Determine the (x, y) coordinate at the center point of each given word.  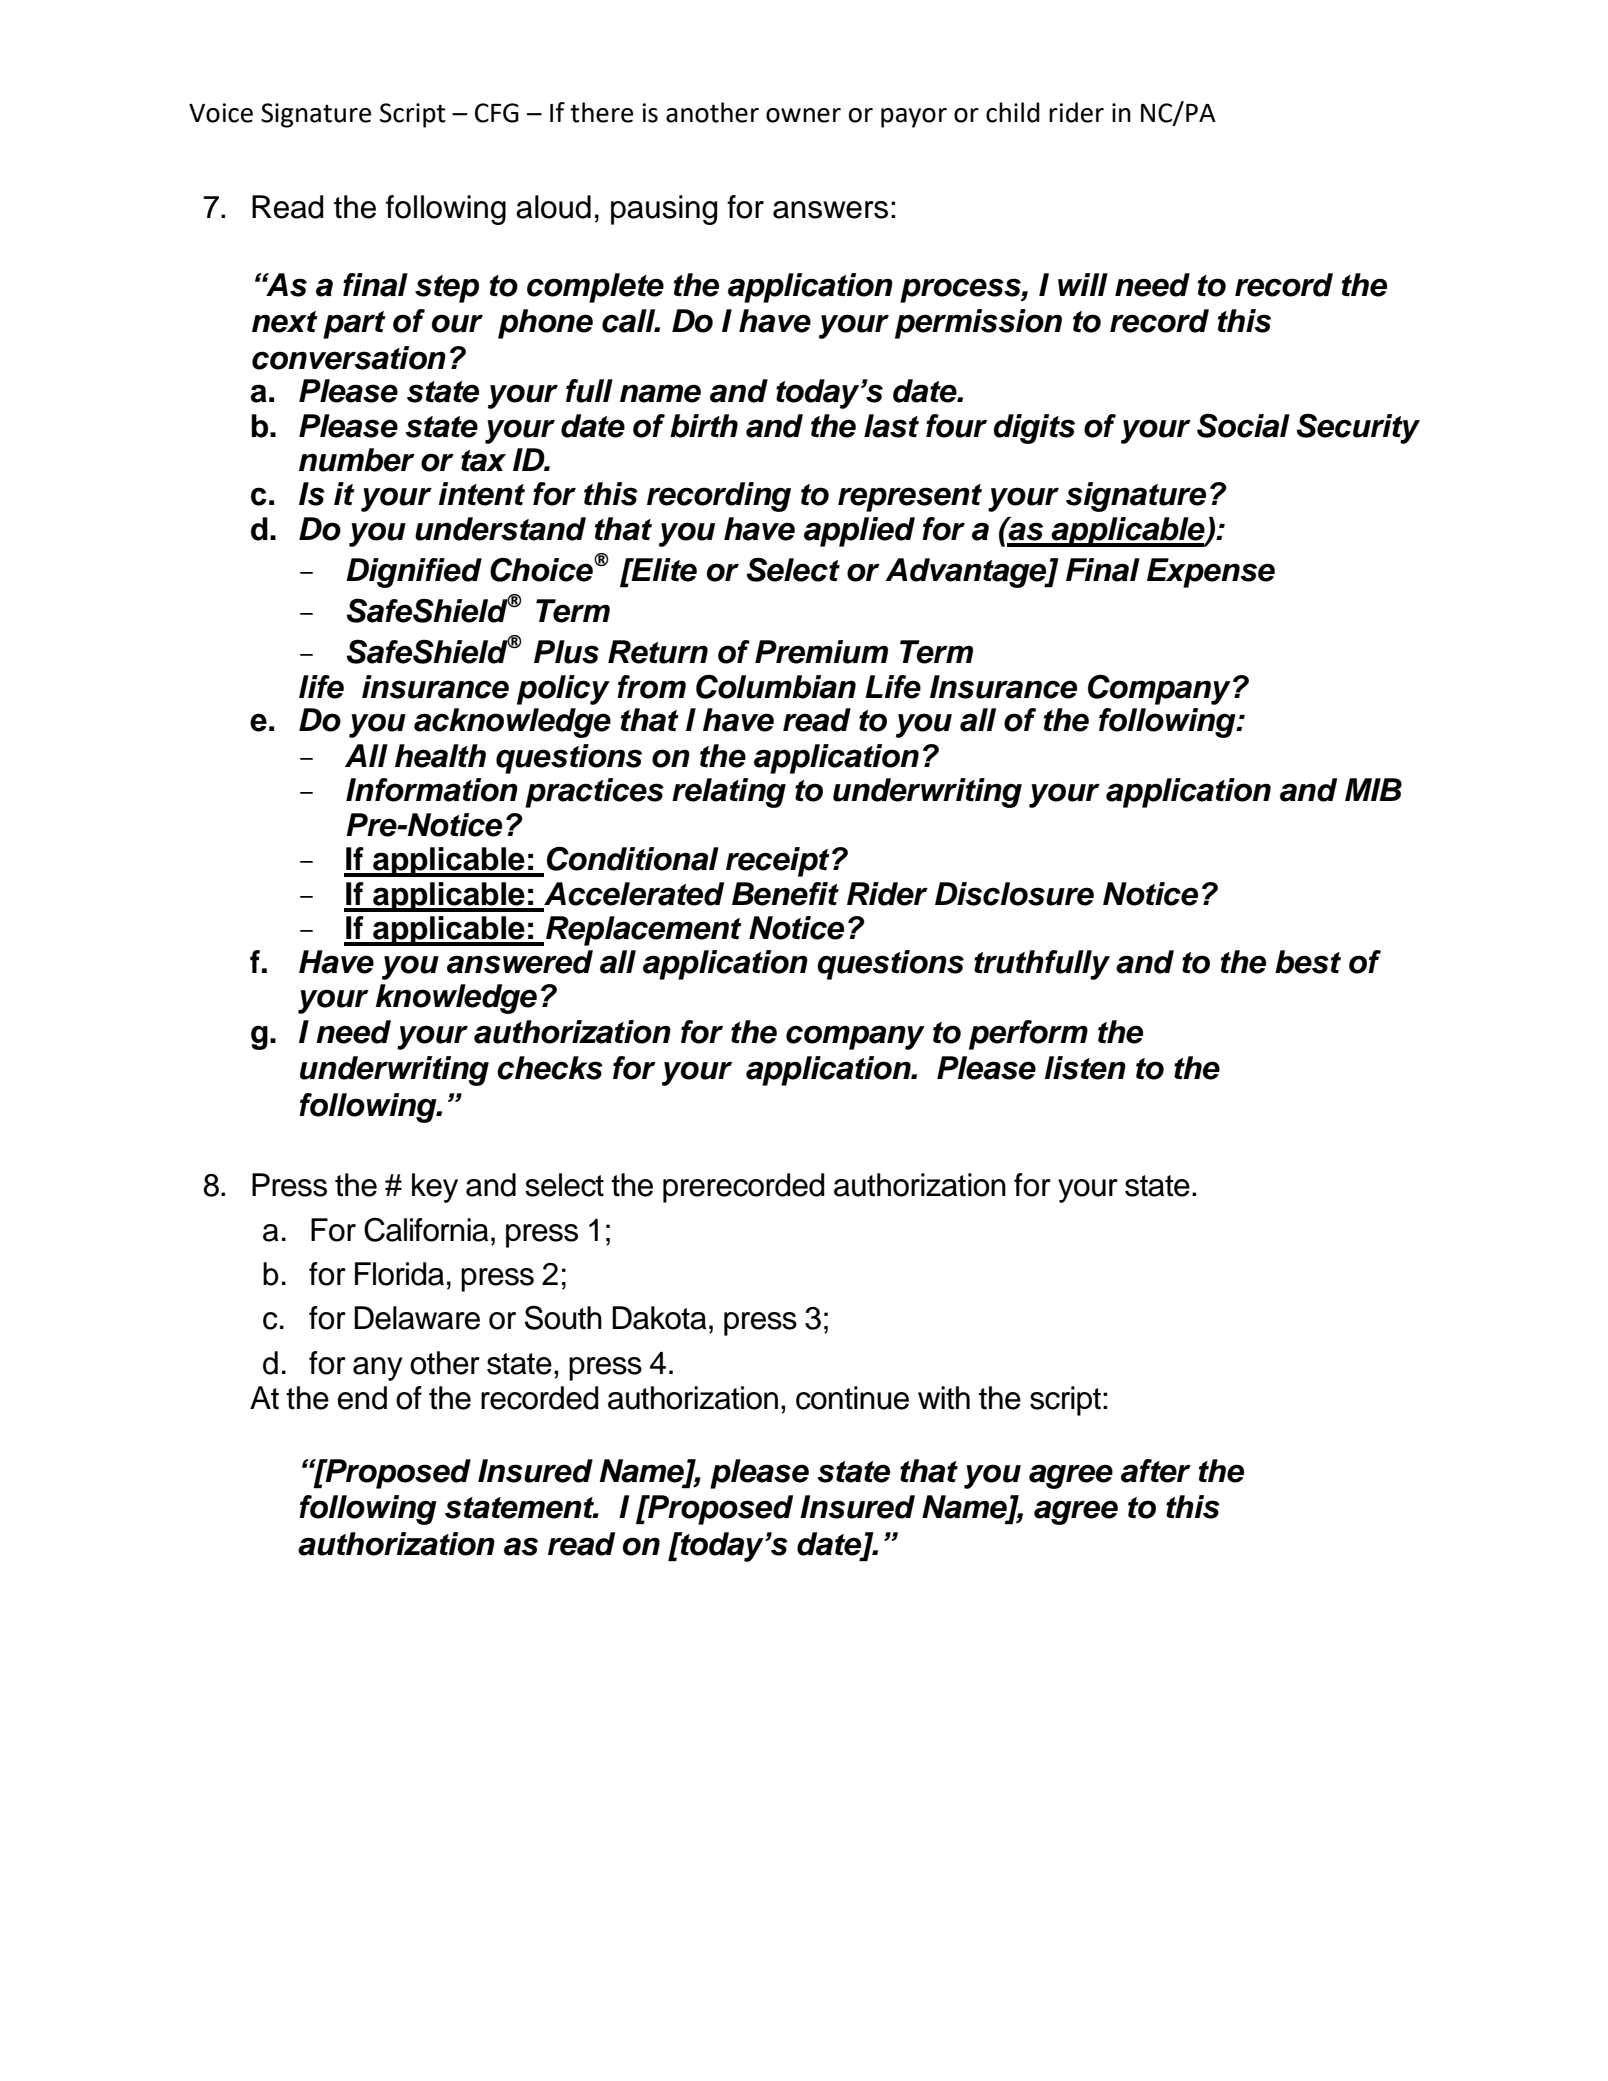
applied (859, 532)
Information (432, 790)
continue (852, 1398)
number (357, 460)
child (1013, 112)
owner (803, 115)
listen (1085, 1068)
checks (550, 1068)
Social (1243, 425)
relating (729, 793)
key (435, 1188)
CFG (497, 113)
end (362, 1398)
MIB (1373, 789)
